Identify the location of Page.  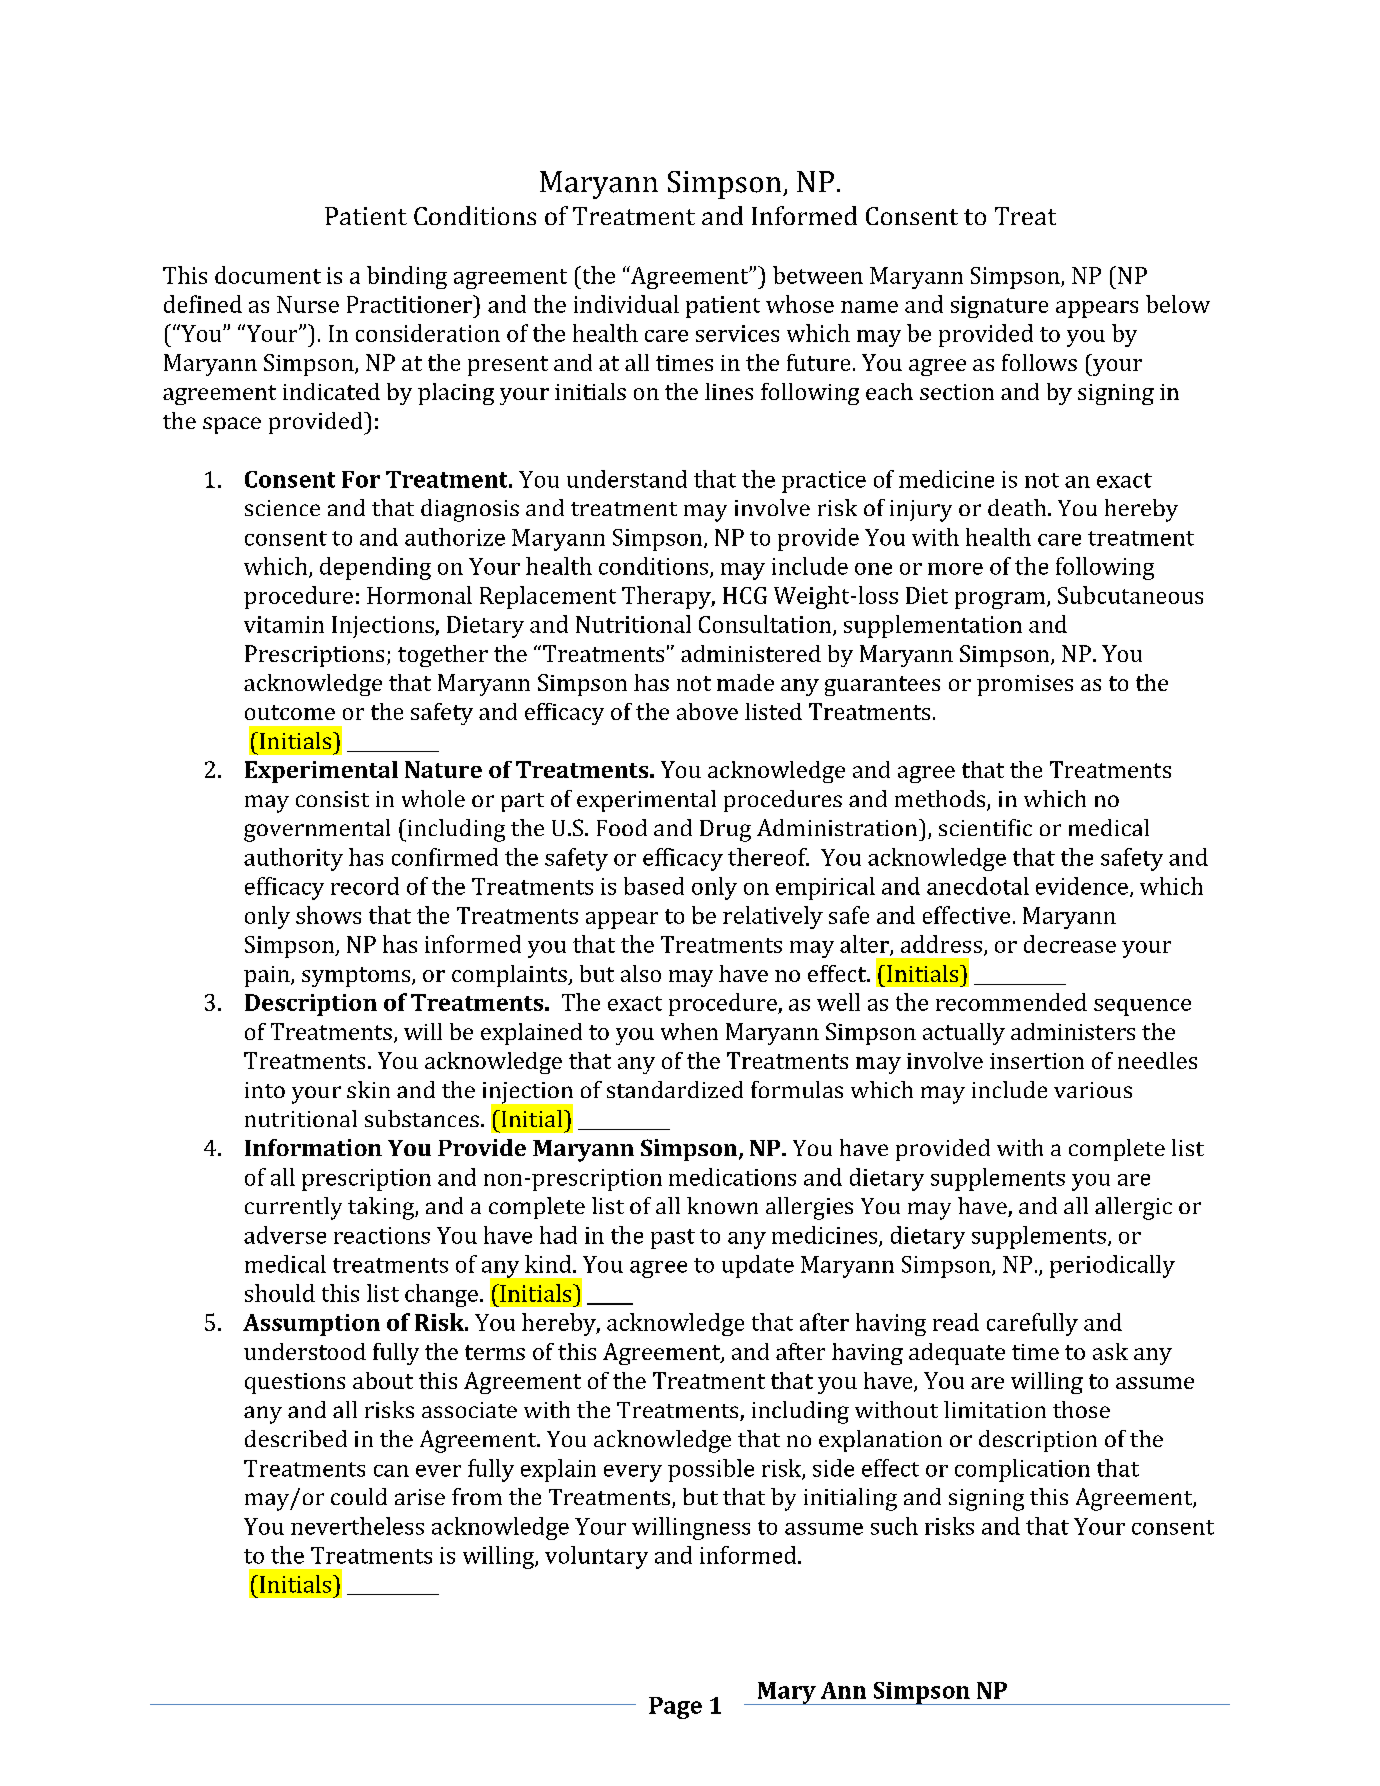
(675, 1708).
